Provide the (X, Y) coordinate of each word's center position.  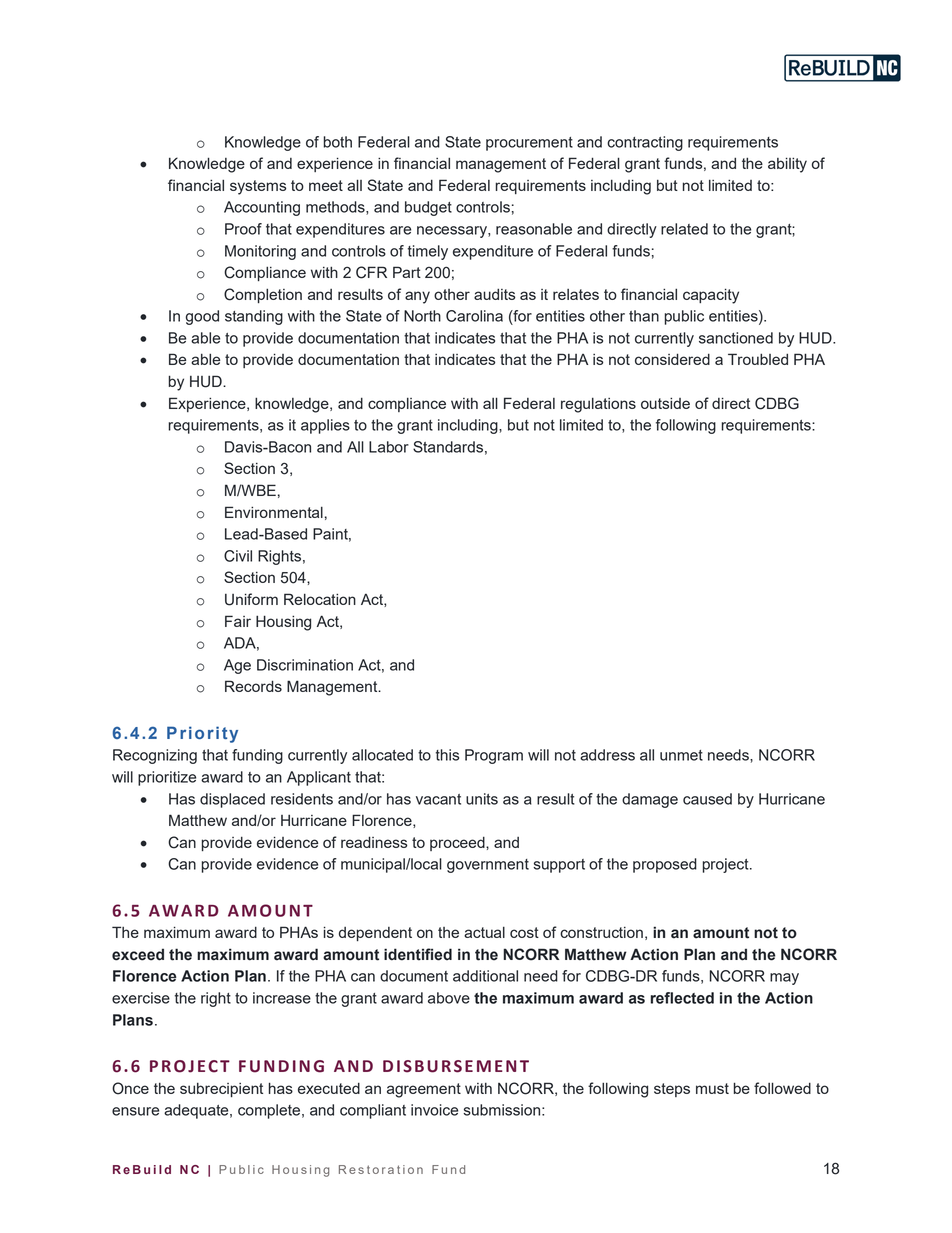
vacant (438, 799)
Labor (389, 447)
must (712, 1088)
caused (707, 799)
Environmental (274, 512)
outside (665, 403)
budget (428, 208)
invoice (434, 1110)
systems (258, 187)
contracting (645, 143)
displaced (232, 800)
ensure (135, 1111)
